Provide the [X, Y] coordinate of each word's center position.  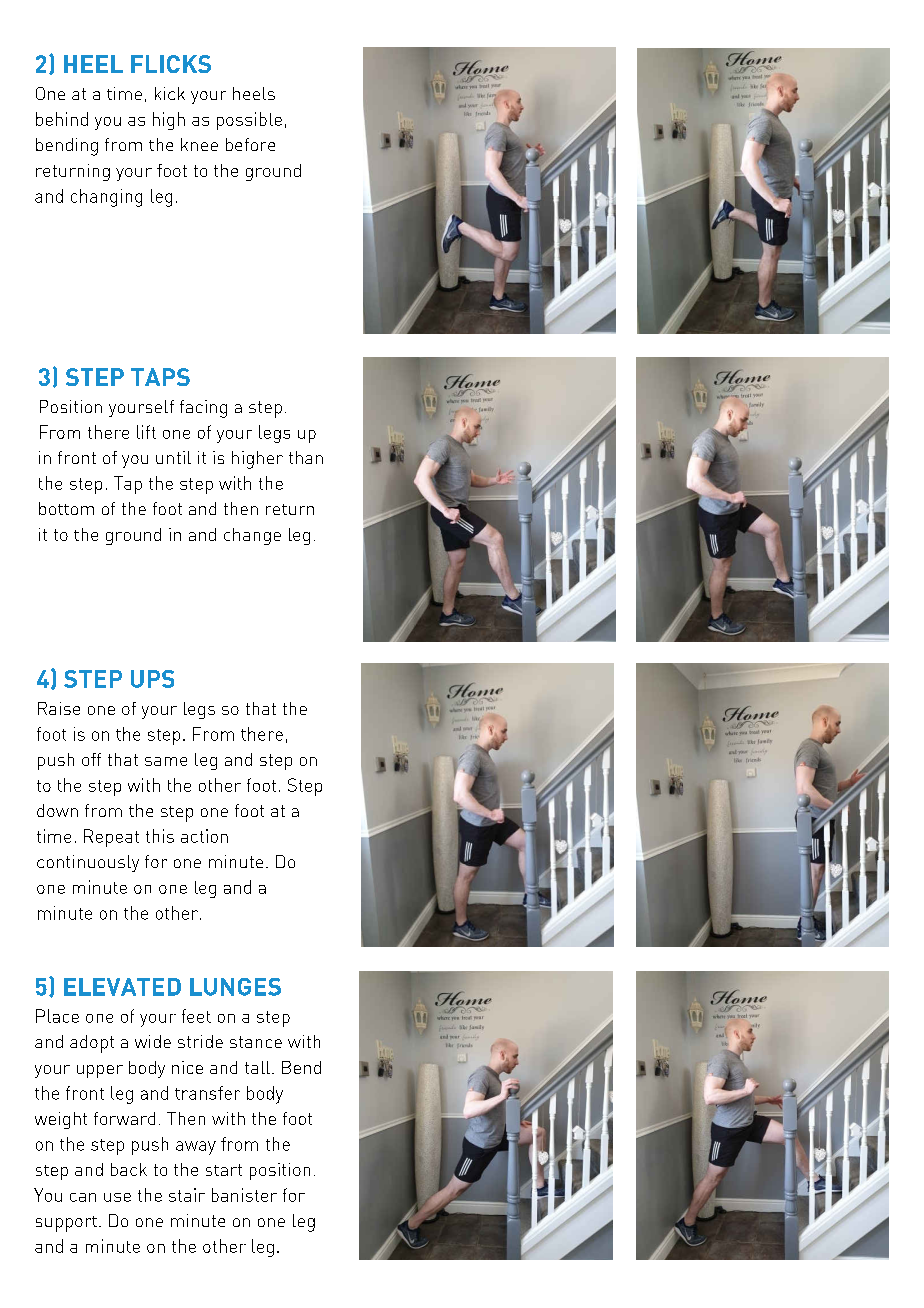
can [83, 1197]
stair [187, 1195]
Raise [59, 708]
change [252, 536]
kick [170, 93]
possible [249, 121]
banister [244, 1195]
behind [62, 119]
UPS [152, 679]
